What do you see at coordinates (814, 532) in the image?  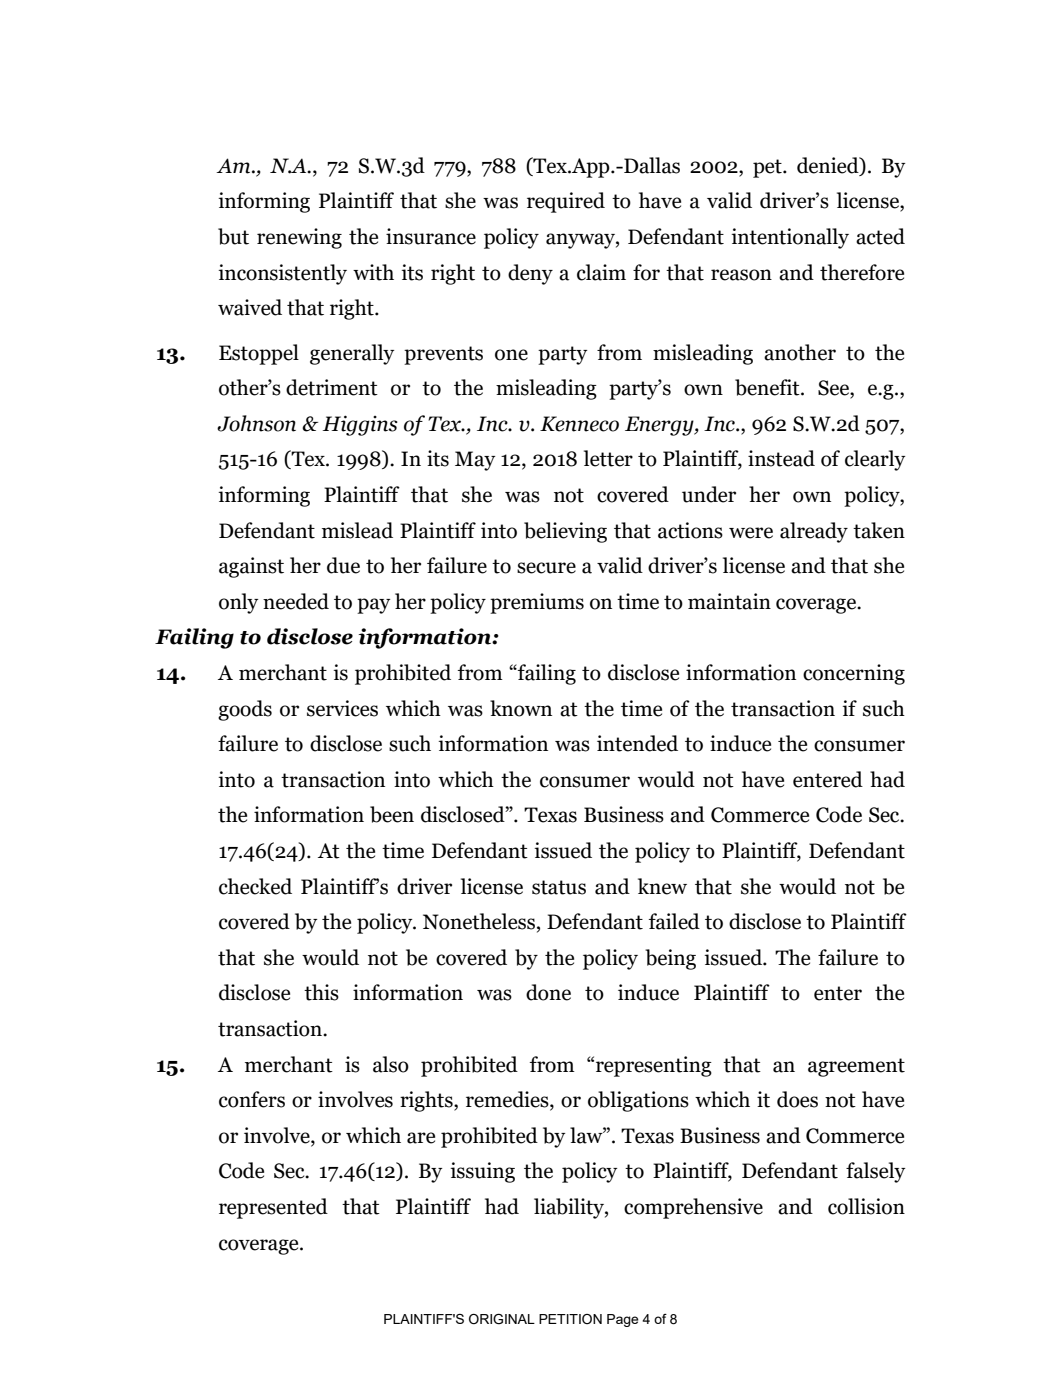 I see `already` at bounding box center [814, 532].
